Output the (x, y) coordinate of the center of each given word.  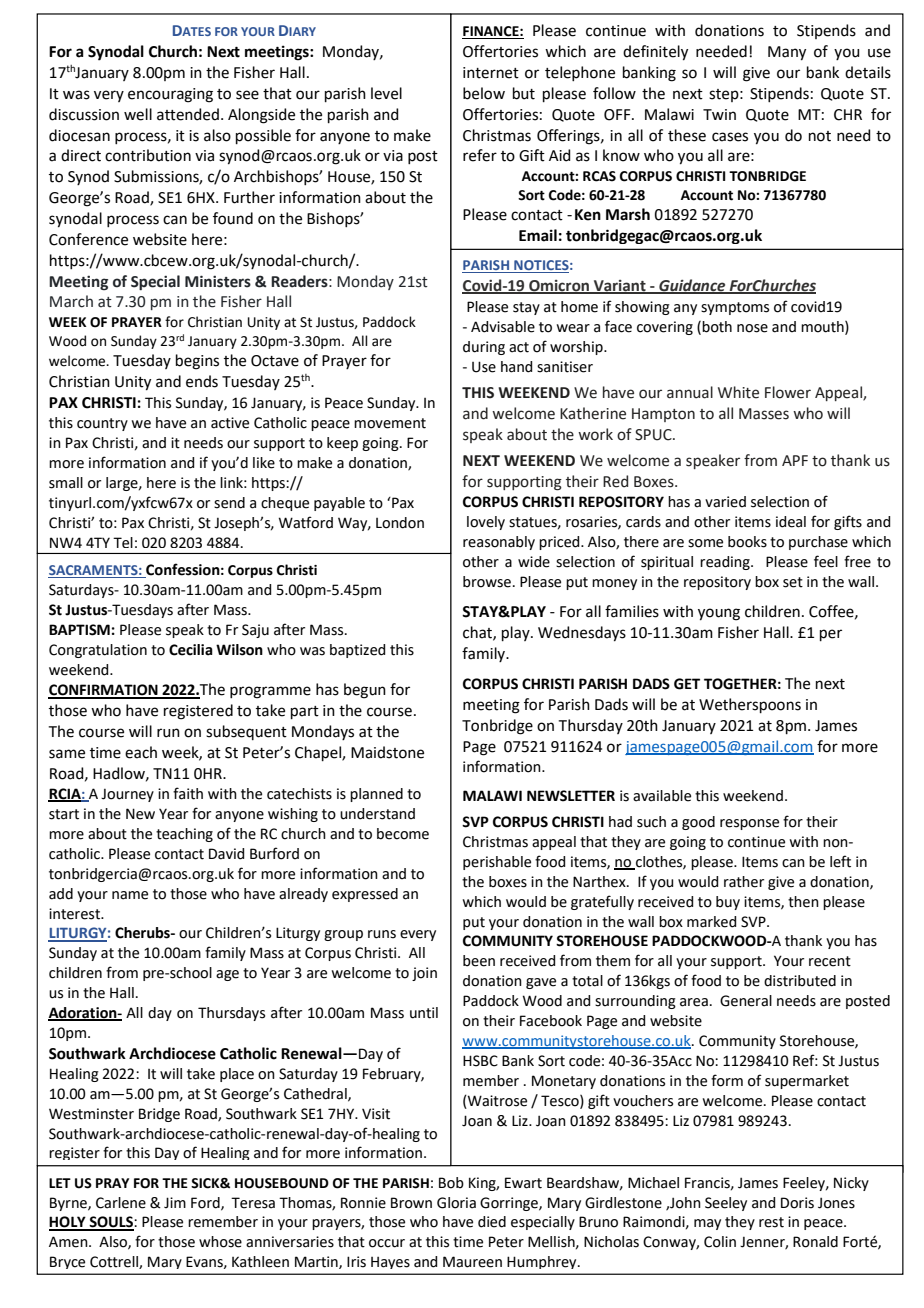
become (403, 834)
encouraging (170, 95)
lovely (486, 523)
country (102, 424)
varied (725, 502)
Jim (175, 1202)
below (484, 93)
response (749, 824)
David (226, 854)
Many (787, 53)
